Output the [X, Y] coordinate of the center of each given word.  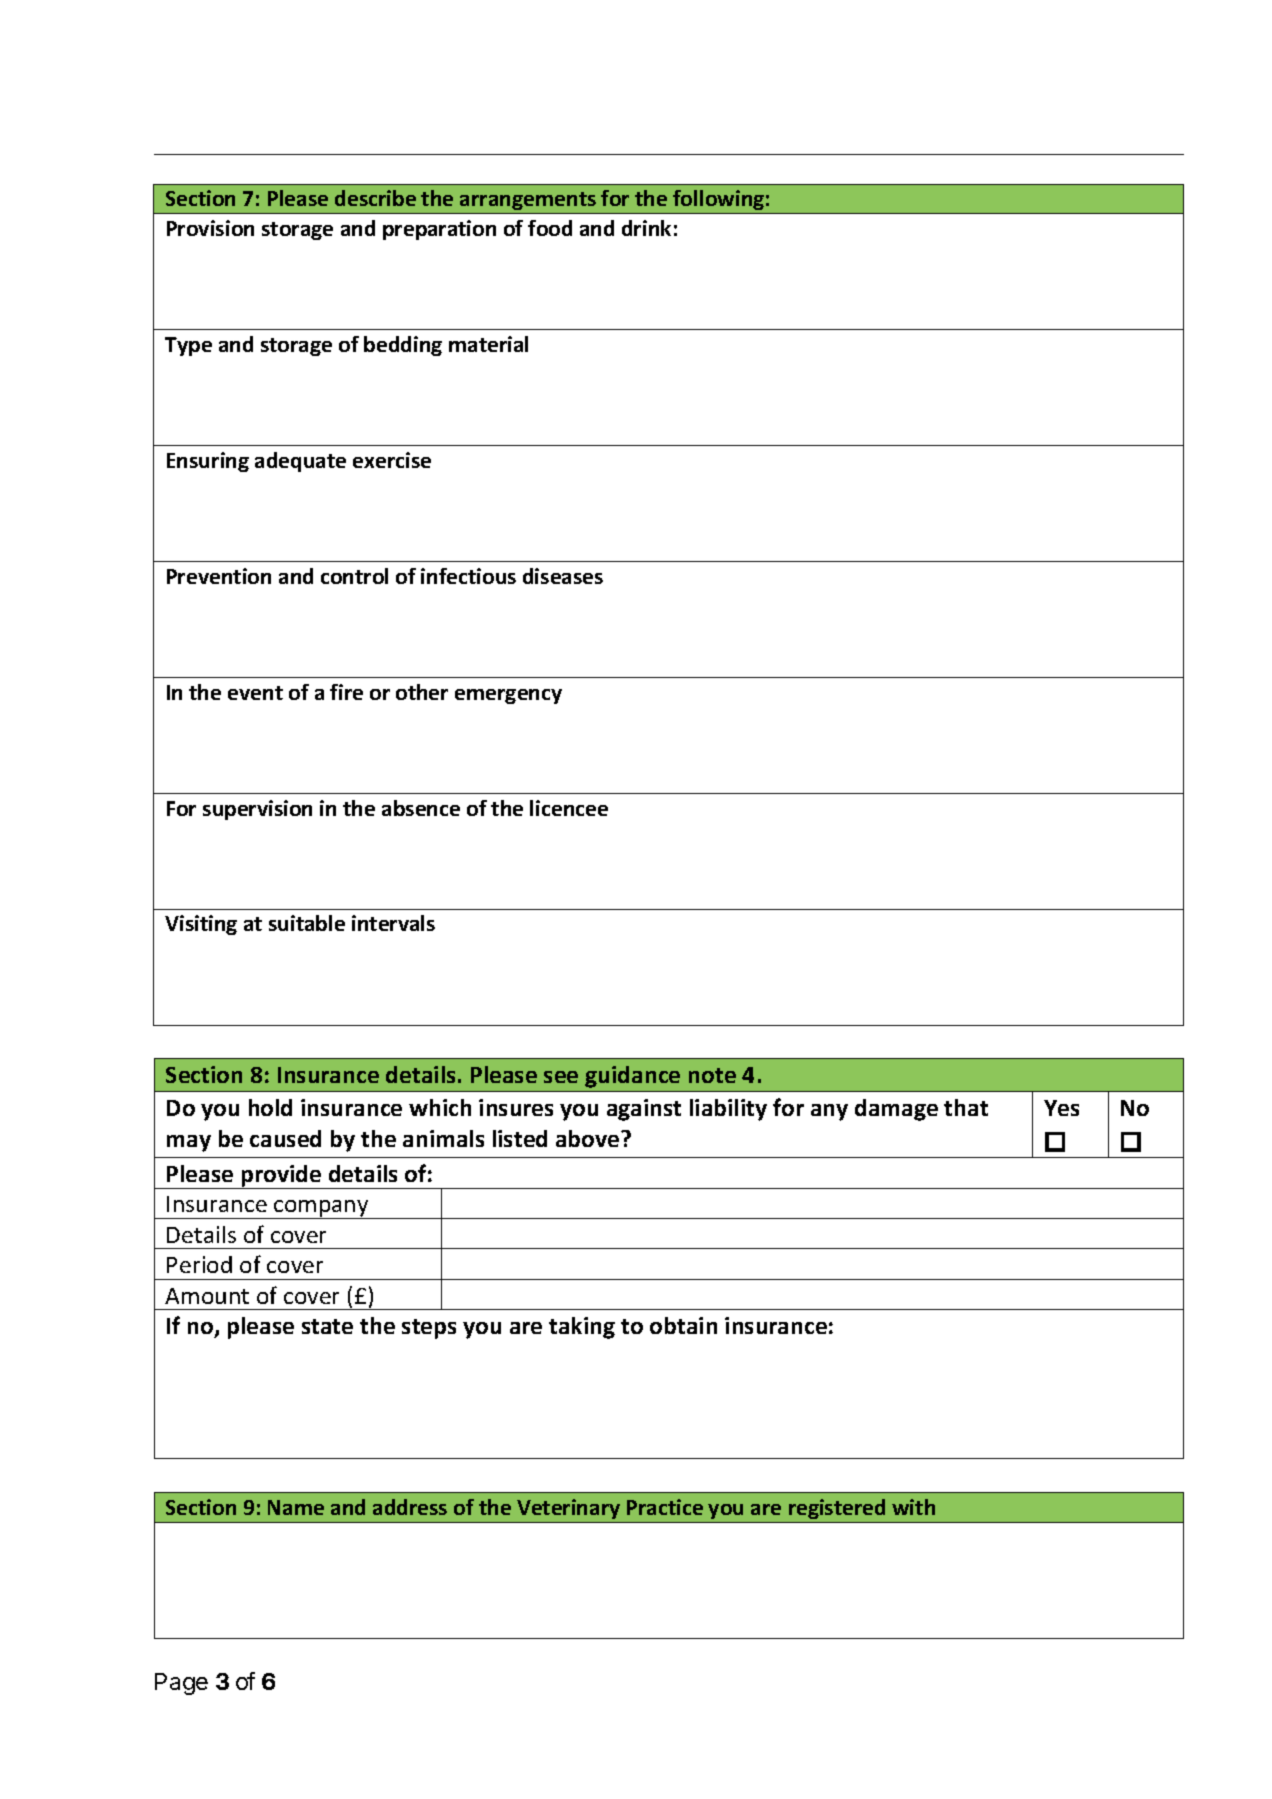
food [550, 228]
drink [646, 228]
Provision [210, 228]
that [966, 1107]
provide [281, 1177]
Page [181, 1684]
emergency [508, 696]
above [589, 1138]
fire [346, 692]
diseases [563, 576]
